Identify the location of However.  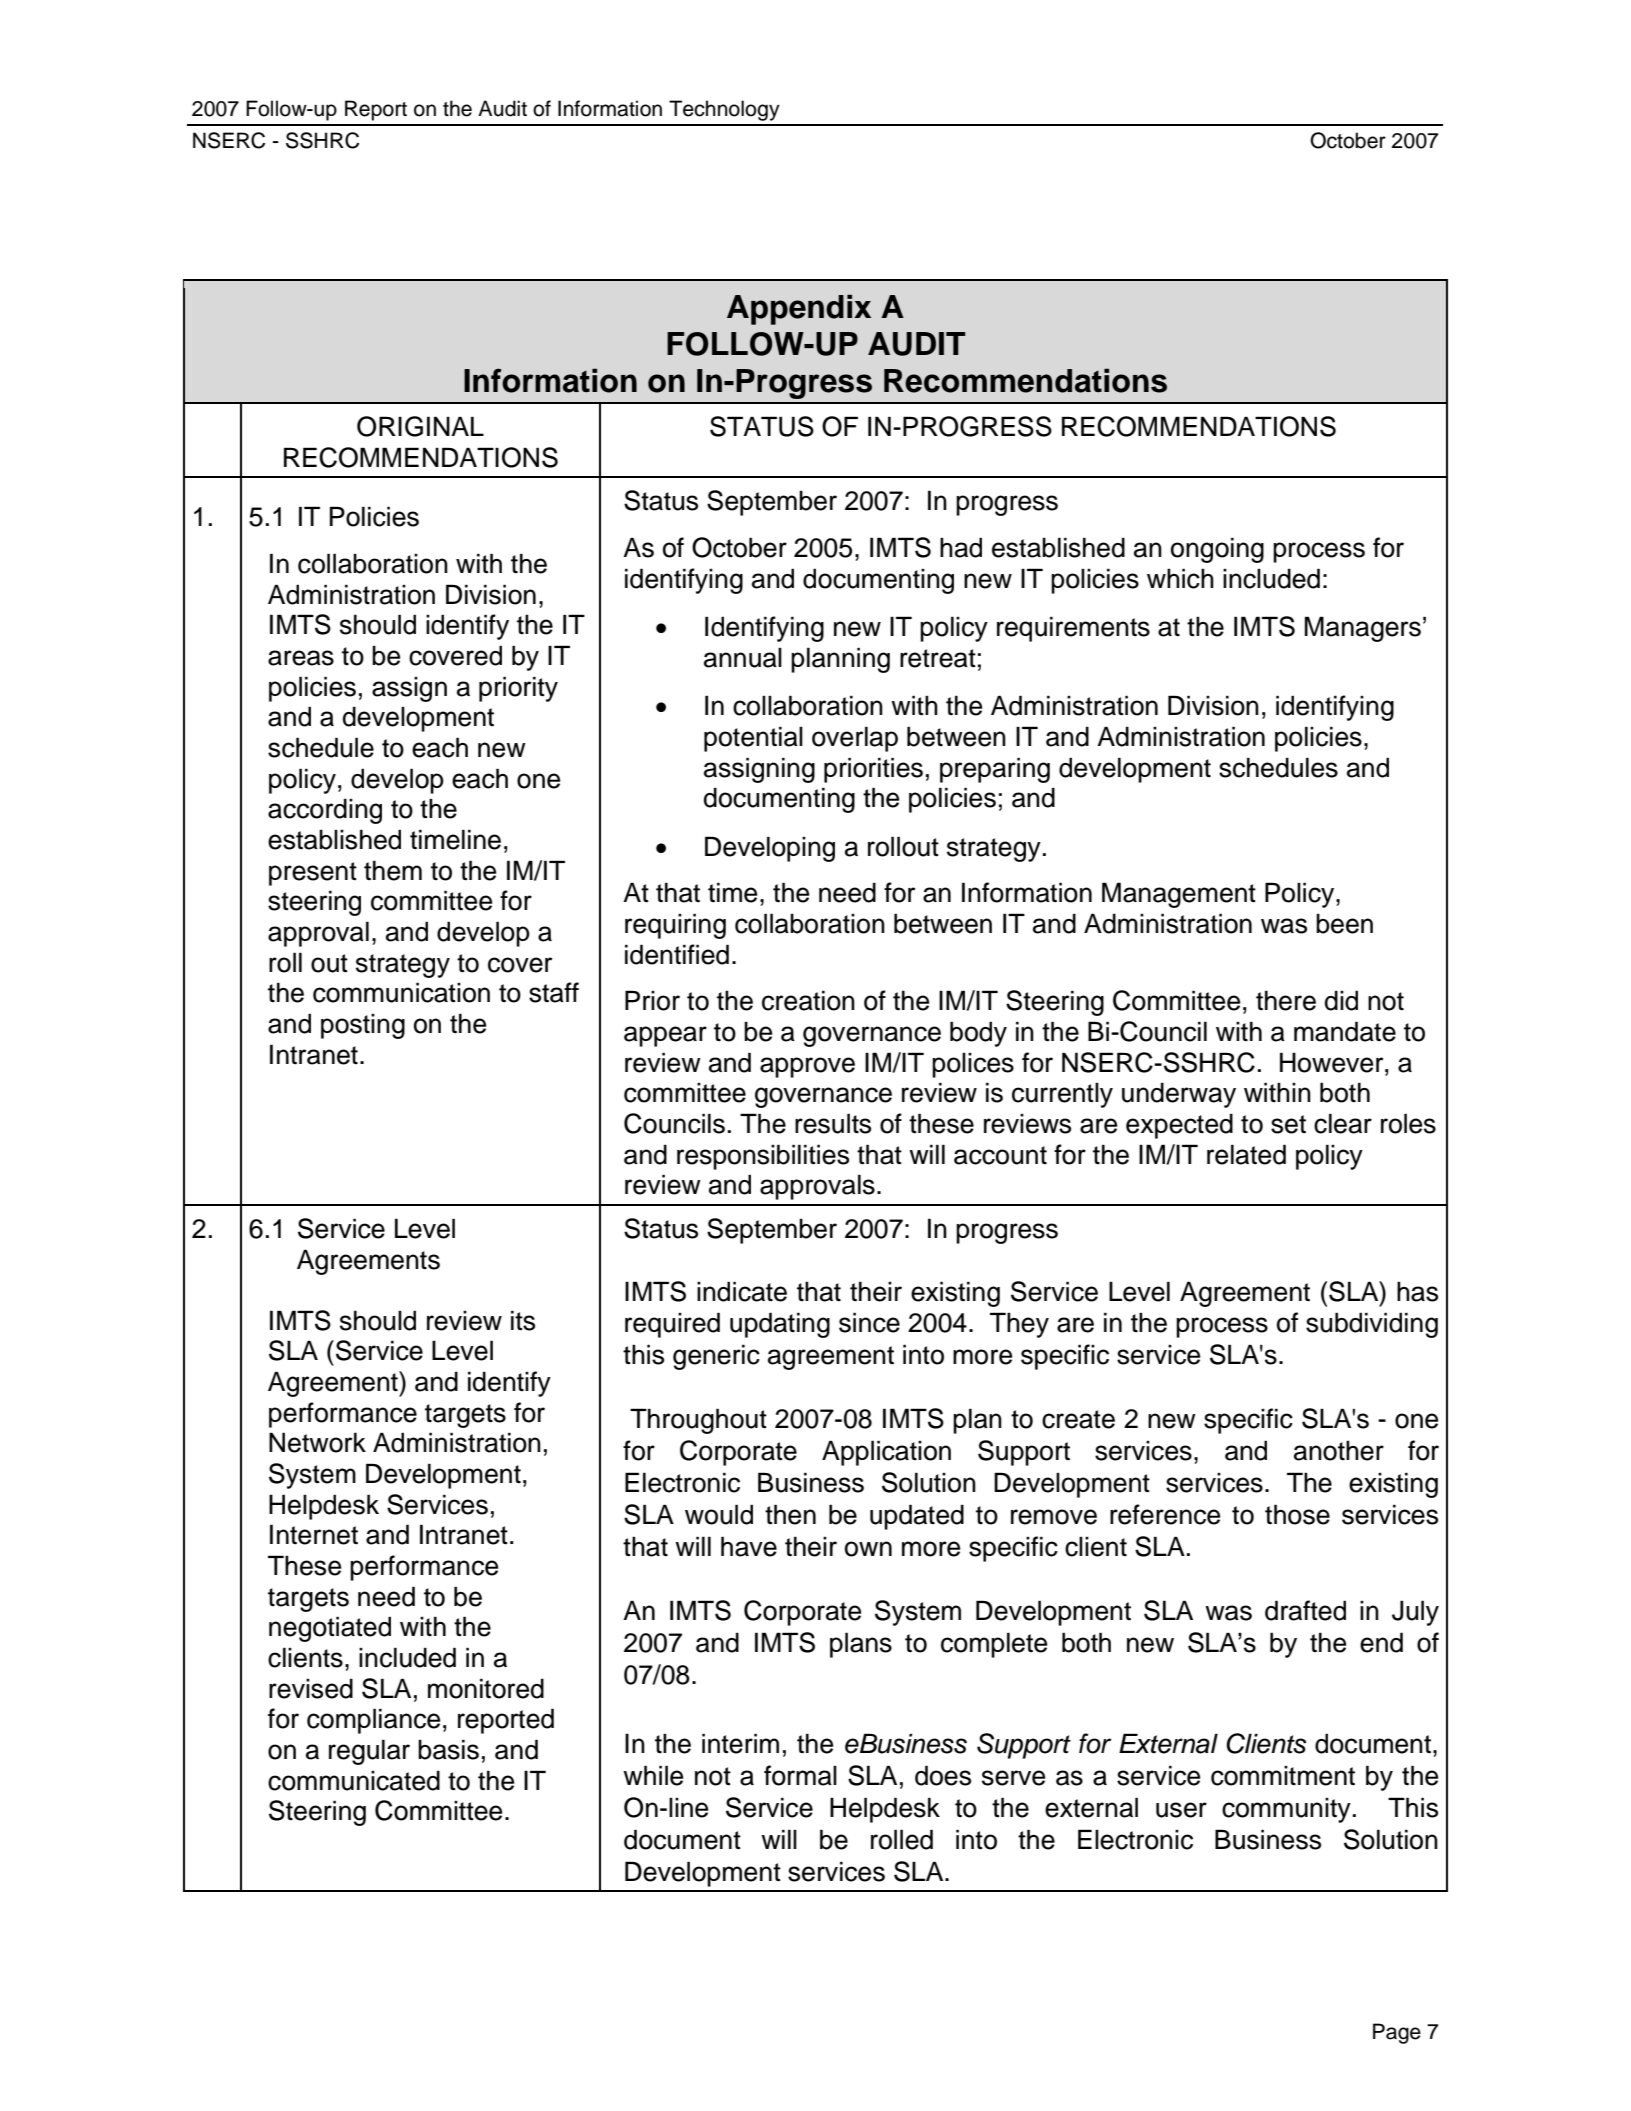
(1333, 1062).
